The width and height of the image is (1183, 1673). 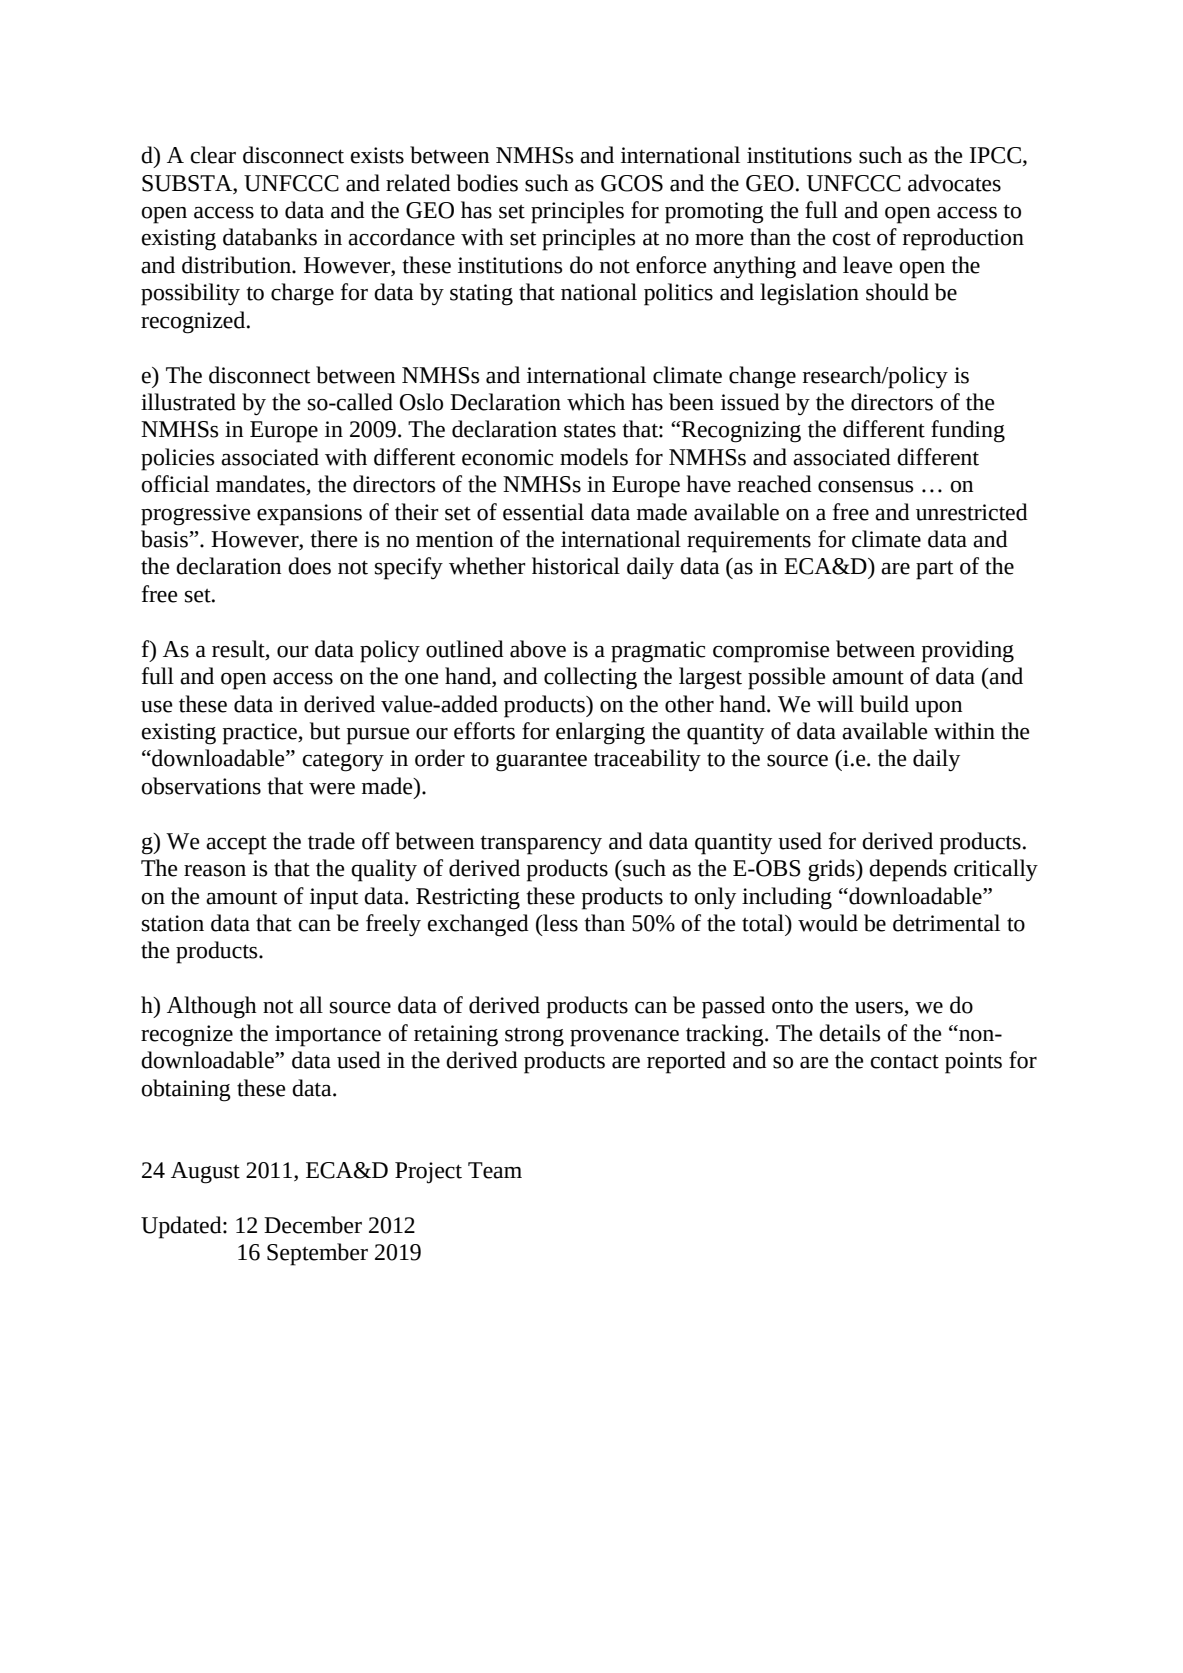 What do you see at coordinates (495, 1170) in the image?
I see `Team` at bounding box center [495, 1170].
